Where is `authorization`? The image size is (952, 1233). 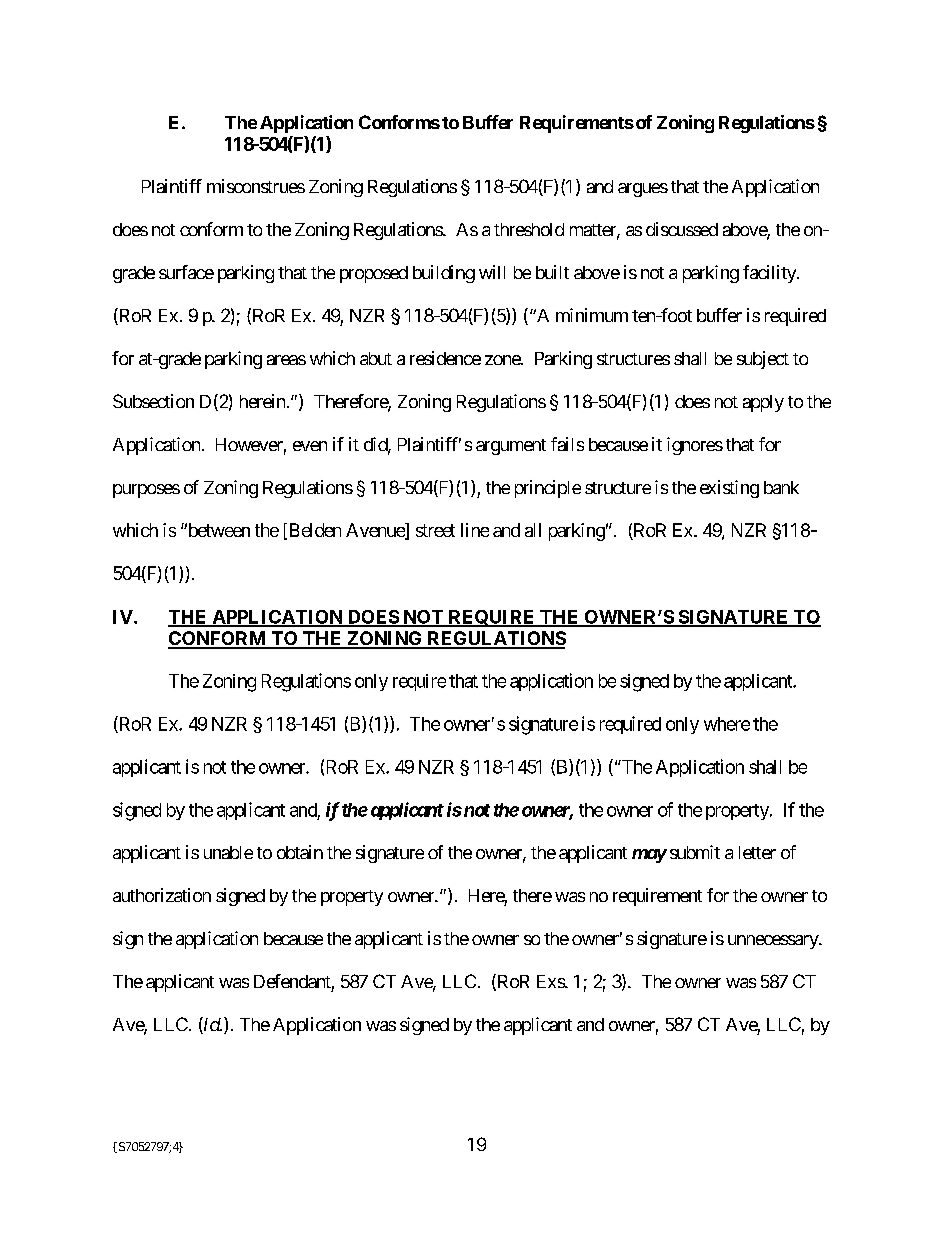
authorization is located at coordinates (162, 895).
